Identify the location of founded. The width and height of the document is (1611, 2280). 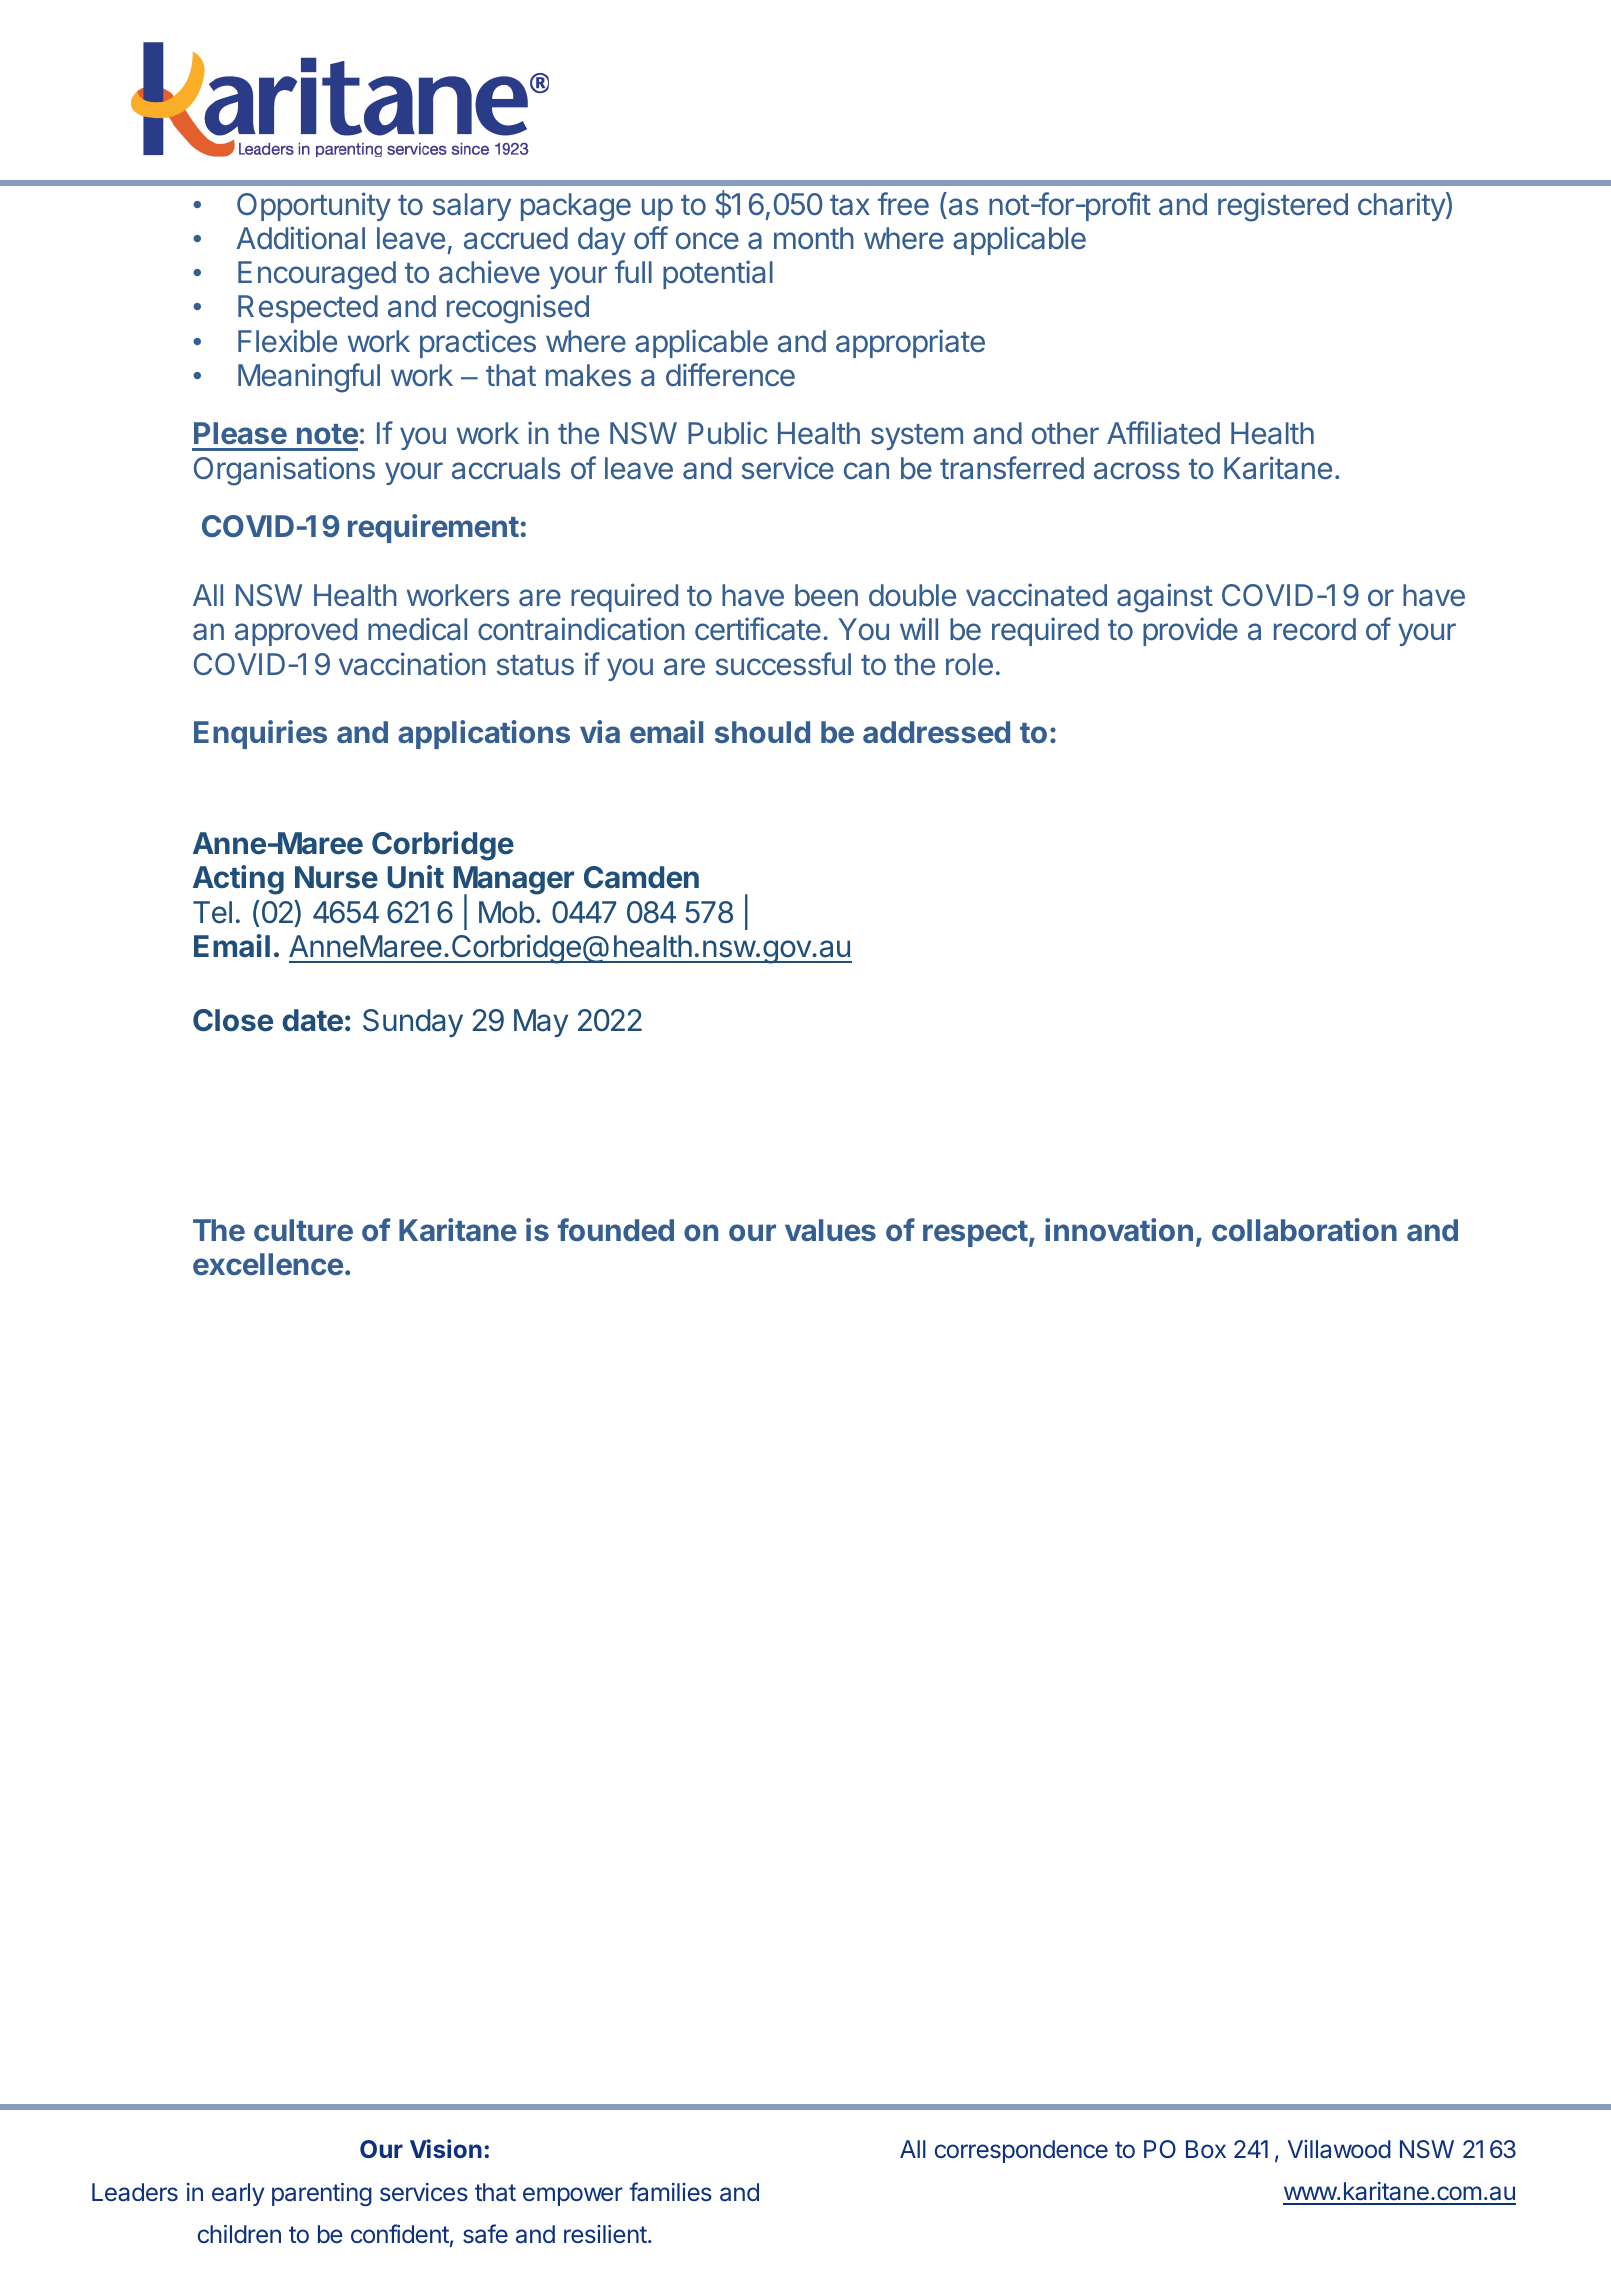
(616, 1229).
